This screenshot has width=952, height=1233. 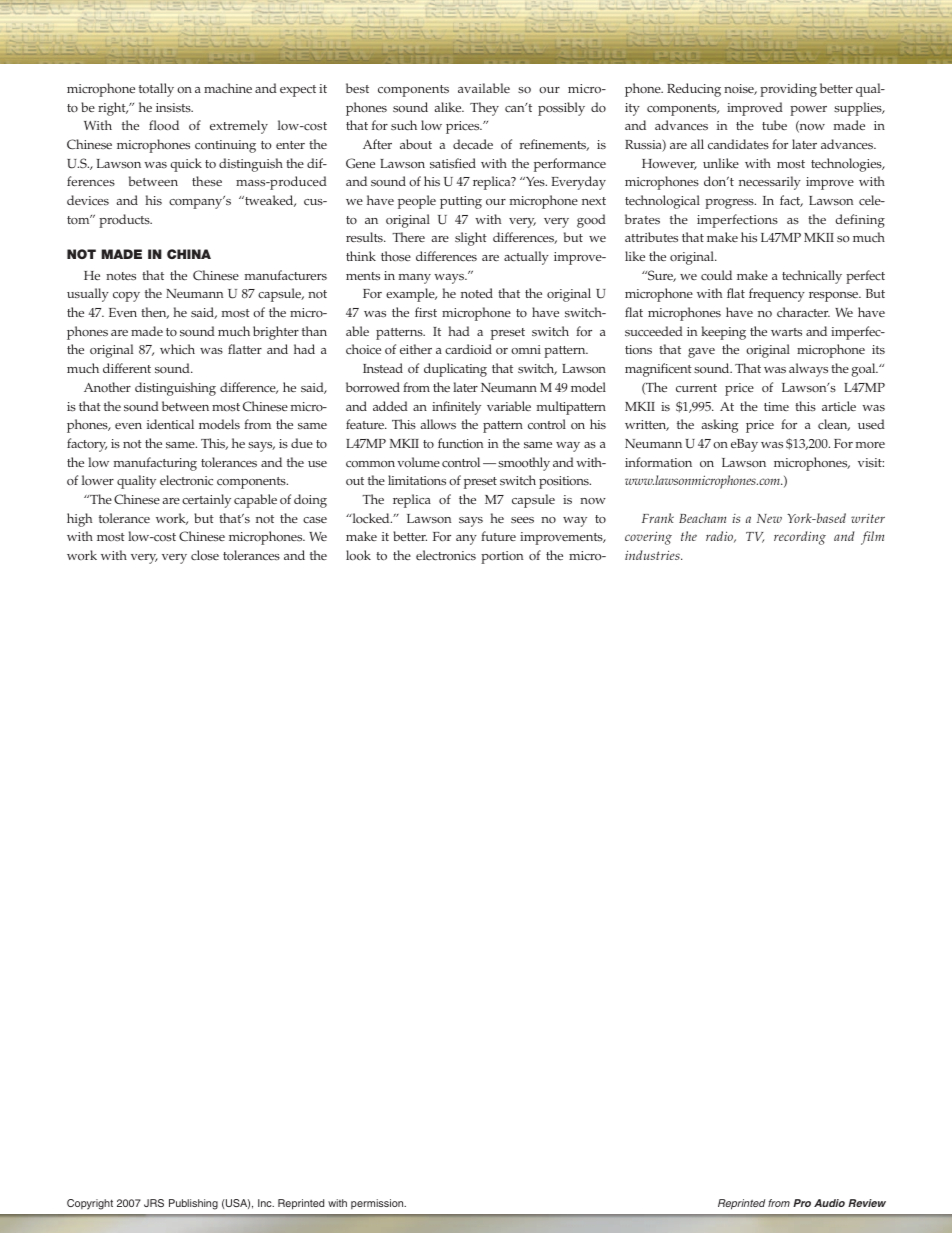 I want to click on flood, so click(x=164, y=125).
